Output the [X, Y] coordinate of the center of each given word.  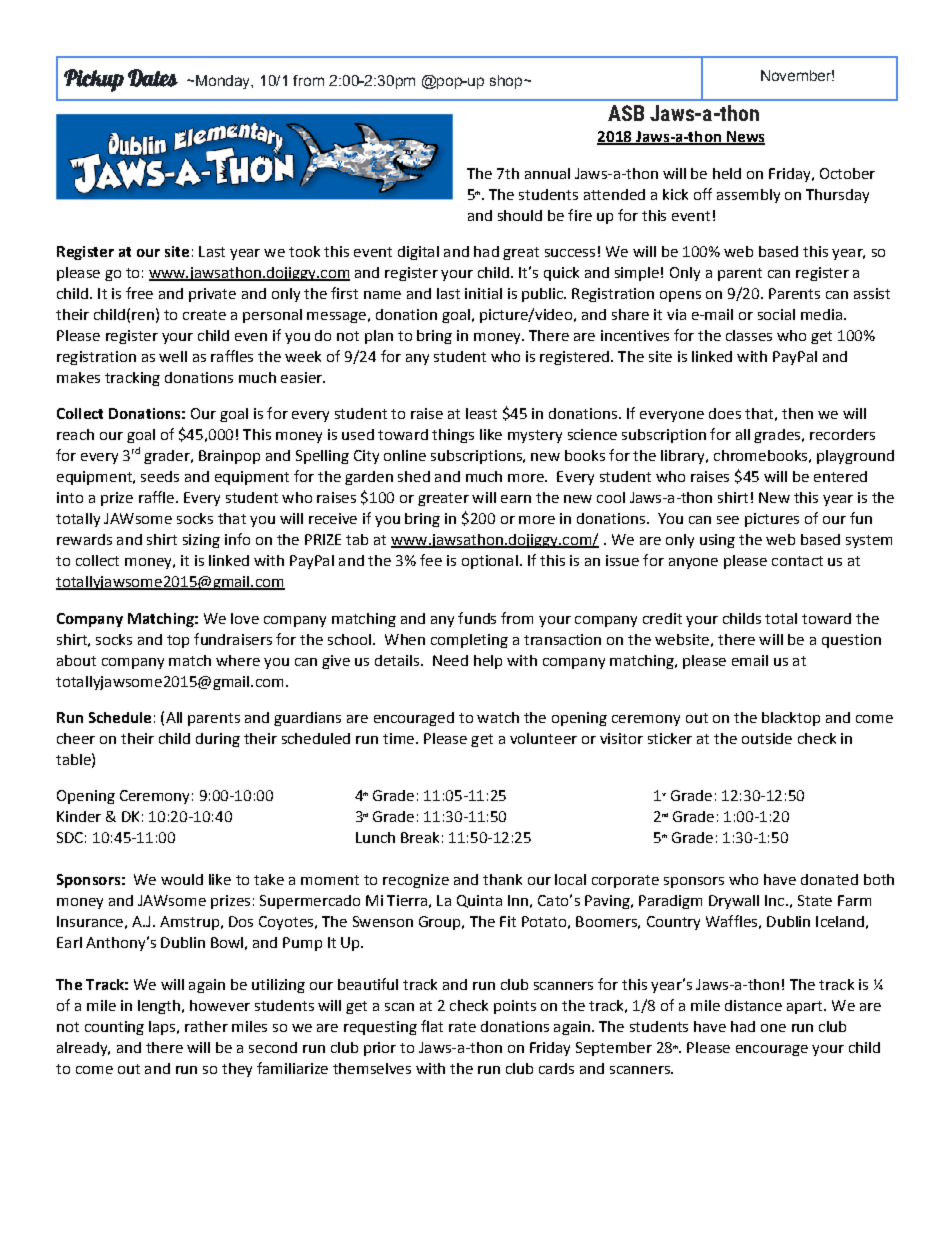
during [218, 740]
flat [432, 1026]
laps [163, 1028]
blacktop [791, 719]
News [744, 138]
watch [498, 717]
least [481, 413]
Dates [153, 78]
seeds [160, 476]
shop [507, 82]
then [797, 413]
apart [806, 1007]
